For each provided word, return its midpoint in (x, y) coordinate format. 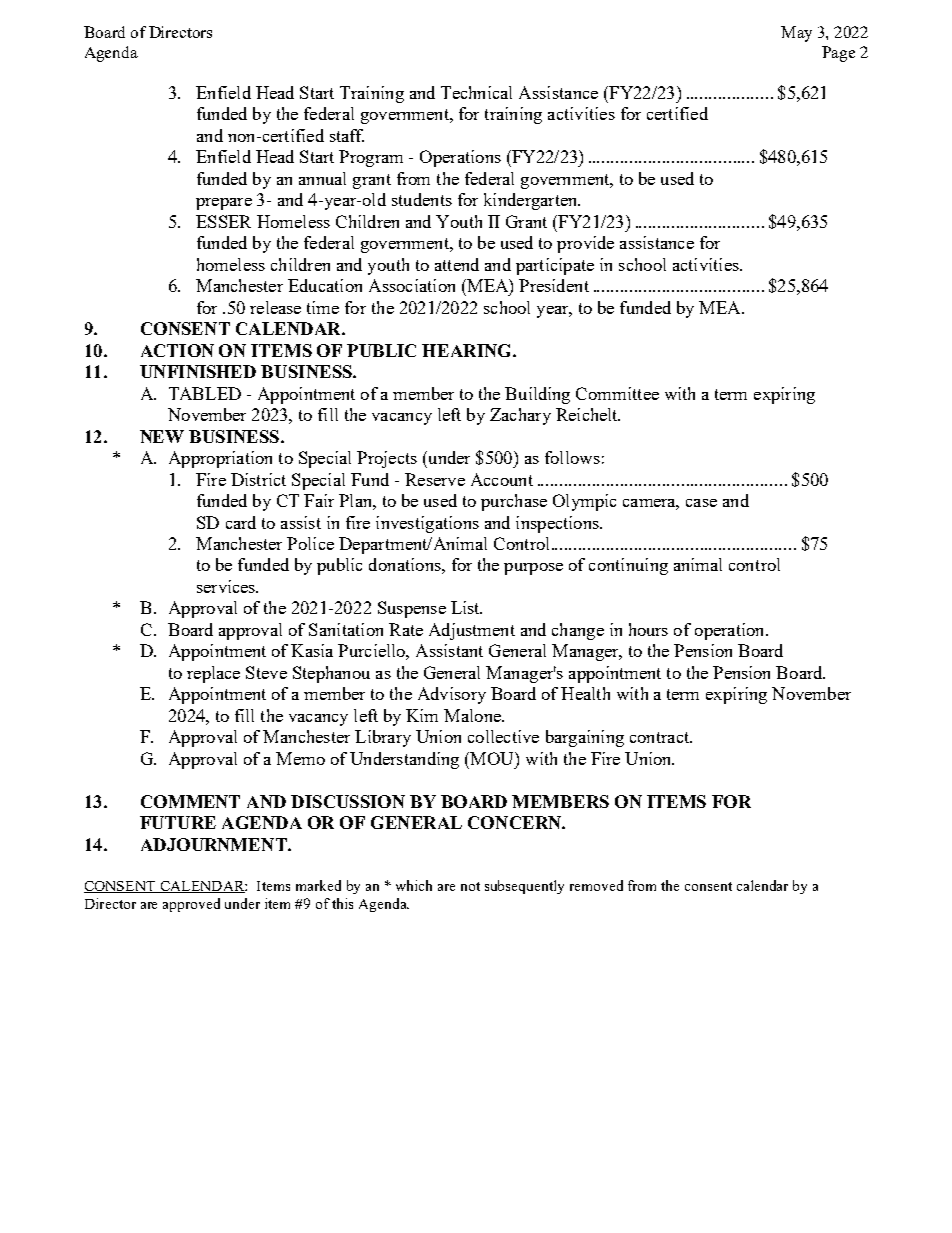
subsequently (524, 887)
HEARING (468, 350)
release (275, 307)
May (796, 34)
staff (347, 135)
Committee (617, 393)
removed (596, 885)
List (466, 607)
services (227, 586)
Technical (476, 92)
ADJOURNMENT (215, 844)
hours (648, 629)
